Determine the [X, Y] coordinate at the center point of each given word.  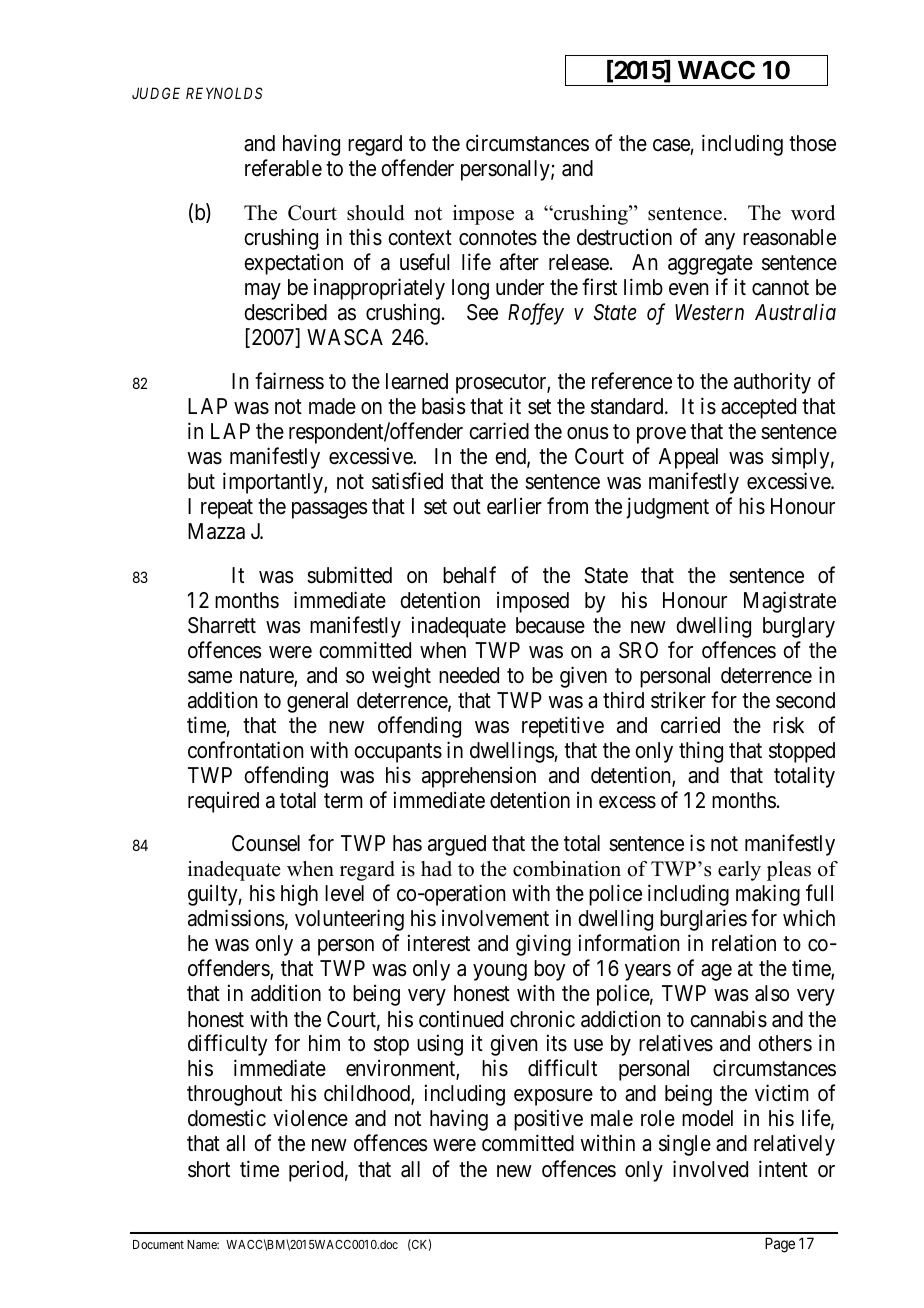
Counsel [266, 843]
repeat [227, 509]
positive [548, 1120]
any [720, 241]
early [739, 871]
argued [457, 845]
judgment [667, 508]
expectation [293, 264]
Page [780, 1245]
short [209, 1169]
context [420, 238]
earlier [514, 506]
